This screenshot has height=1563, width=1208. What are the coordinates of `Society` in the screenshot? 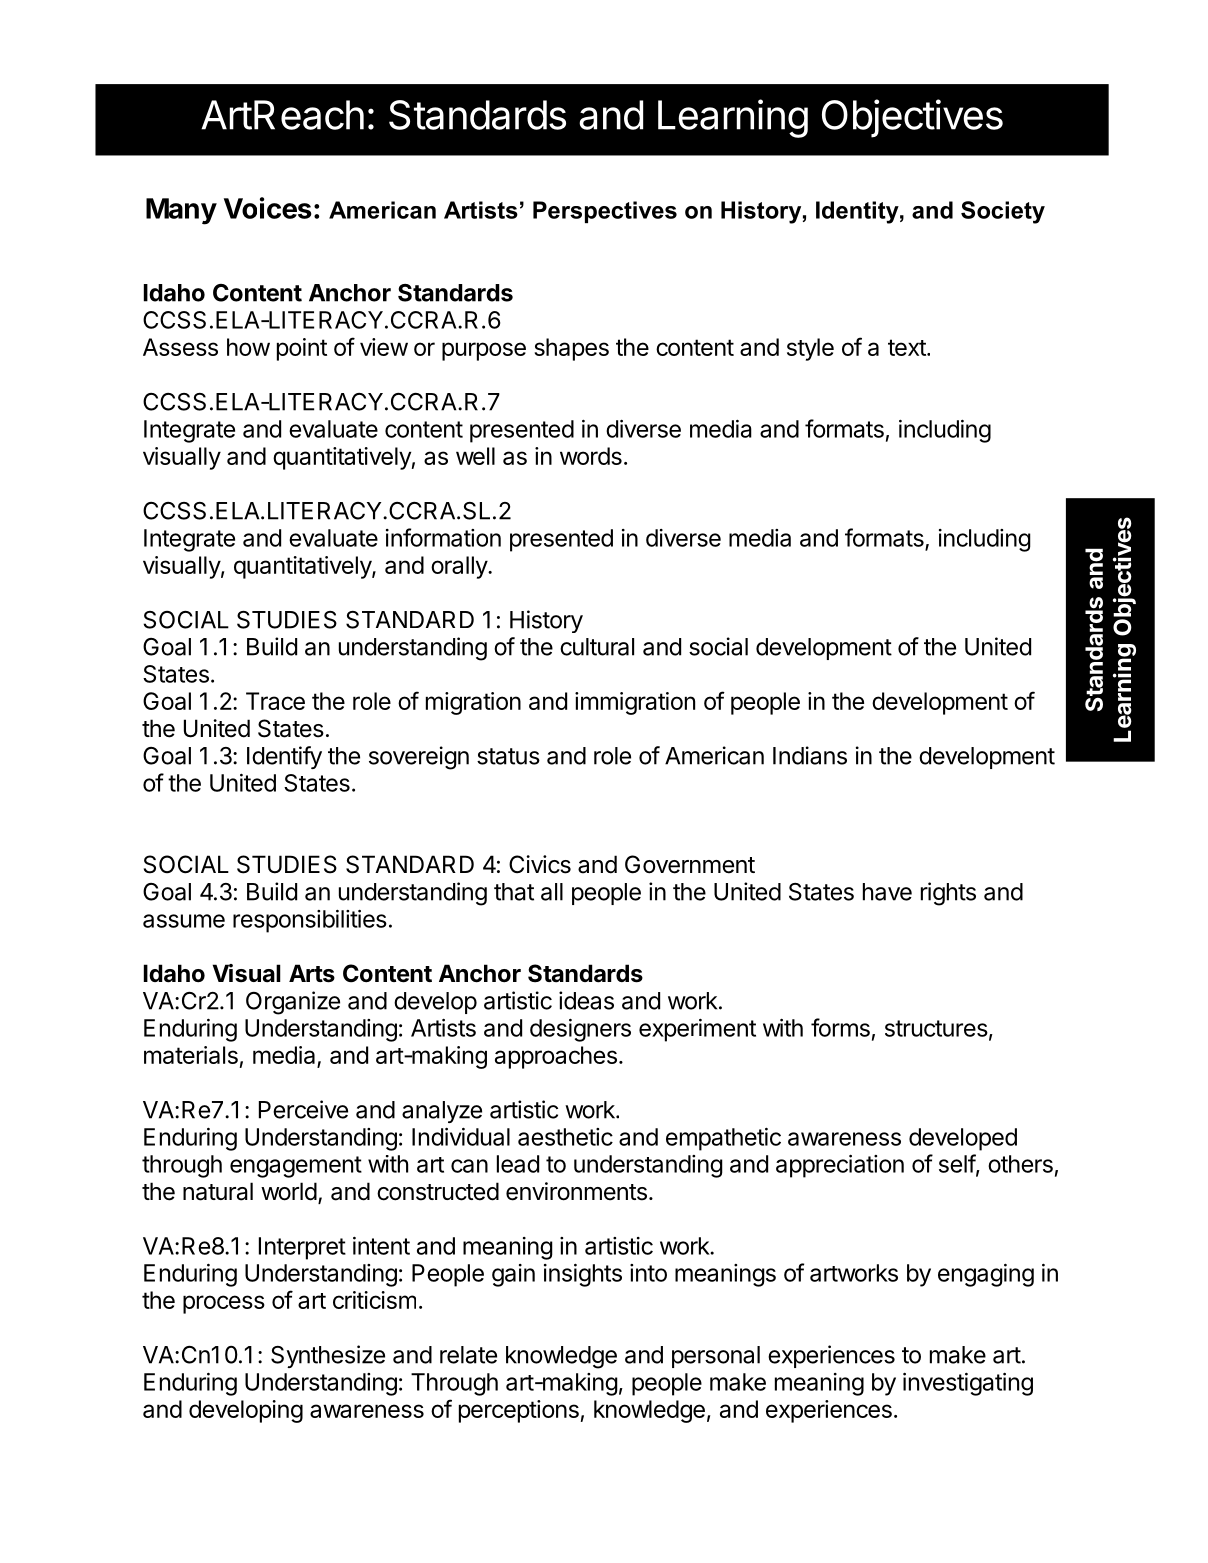 It's located at (1003, 212).
